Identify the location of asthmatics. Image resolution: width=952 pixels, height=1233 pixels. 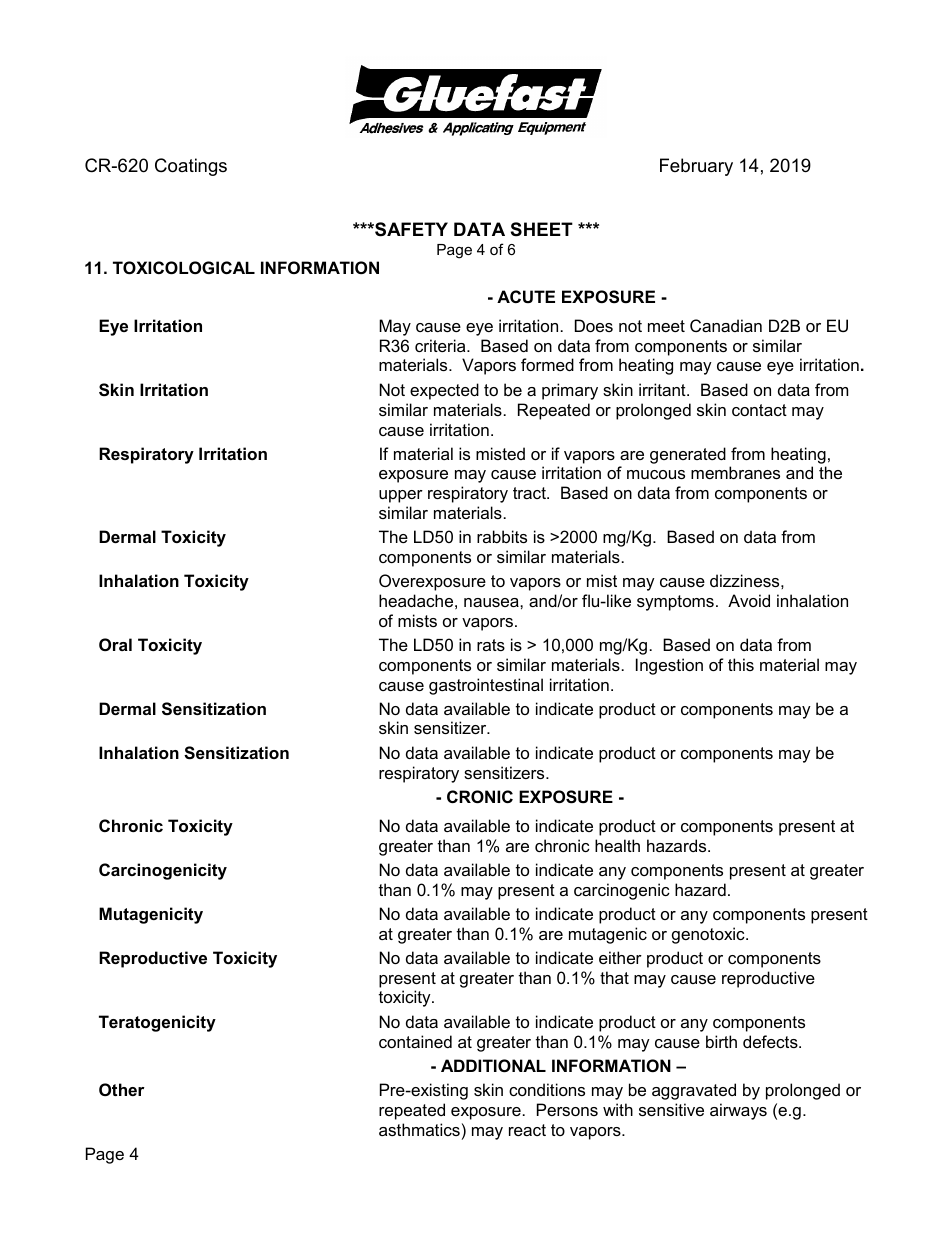
(419, 1129).
